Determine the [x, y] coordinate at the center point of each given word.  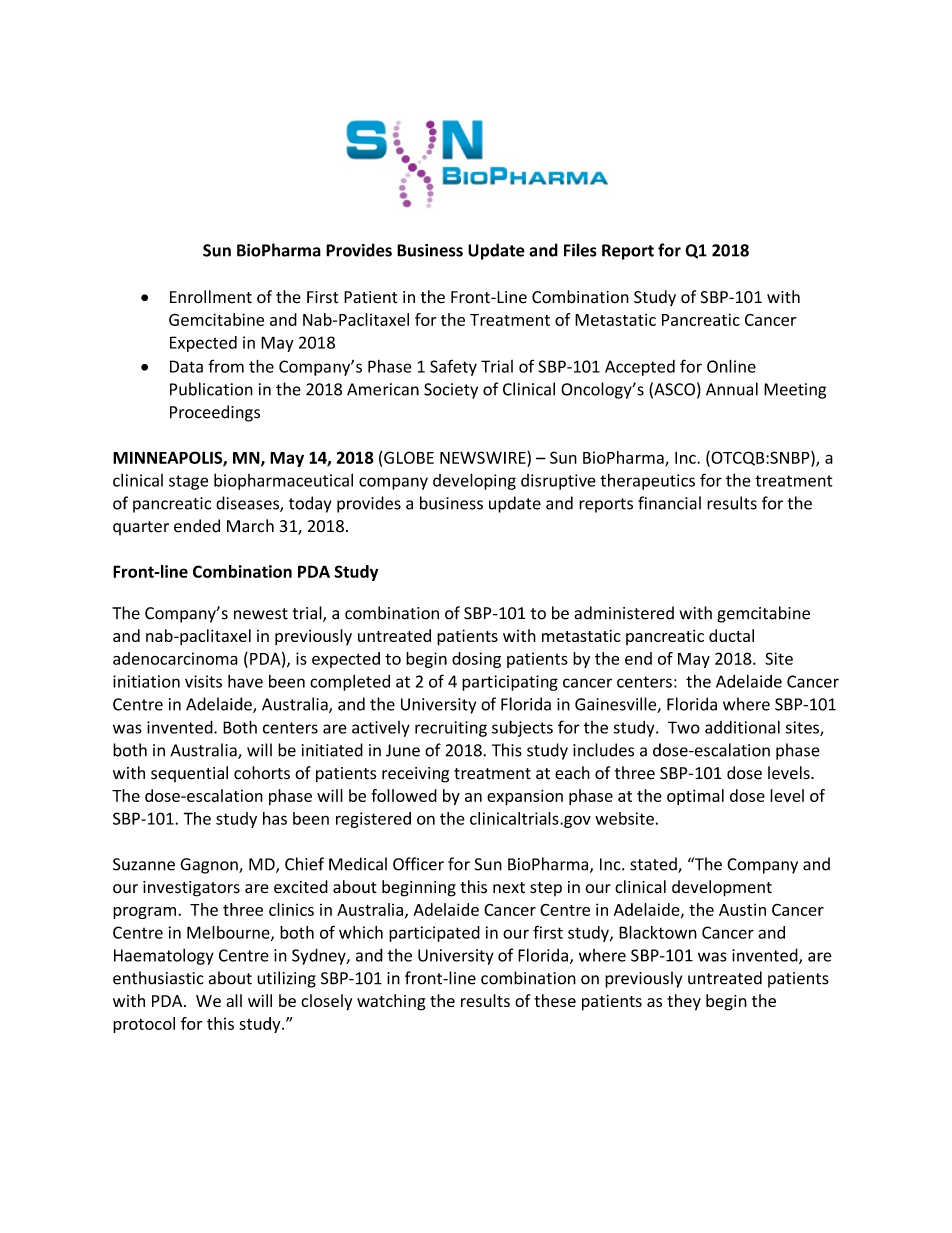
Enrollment [211, 297]
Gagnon [210, 866]
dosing [476, 660]
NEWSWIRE [484, 457]
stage [188, 482]
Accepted [640, 368]
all [234, 1000]
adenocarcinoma [175, 658]
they [684, 1002]
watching [391, 1002]
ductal [731, 635]
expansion [525, 797]
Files [580, 250]
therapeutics [647, 482]
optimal [695, 797]
